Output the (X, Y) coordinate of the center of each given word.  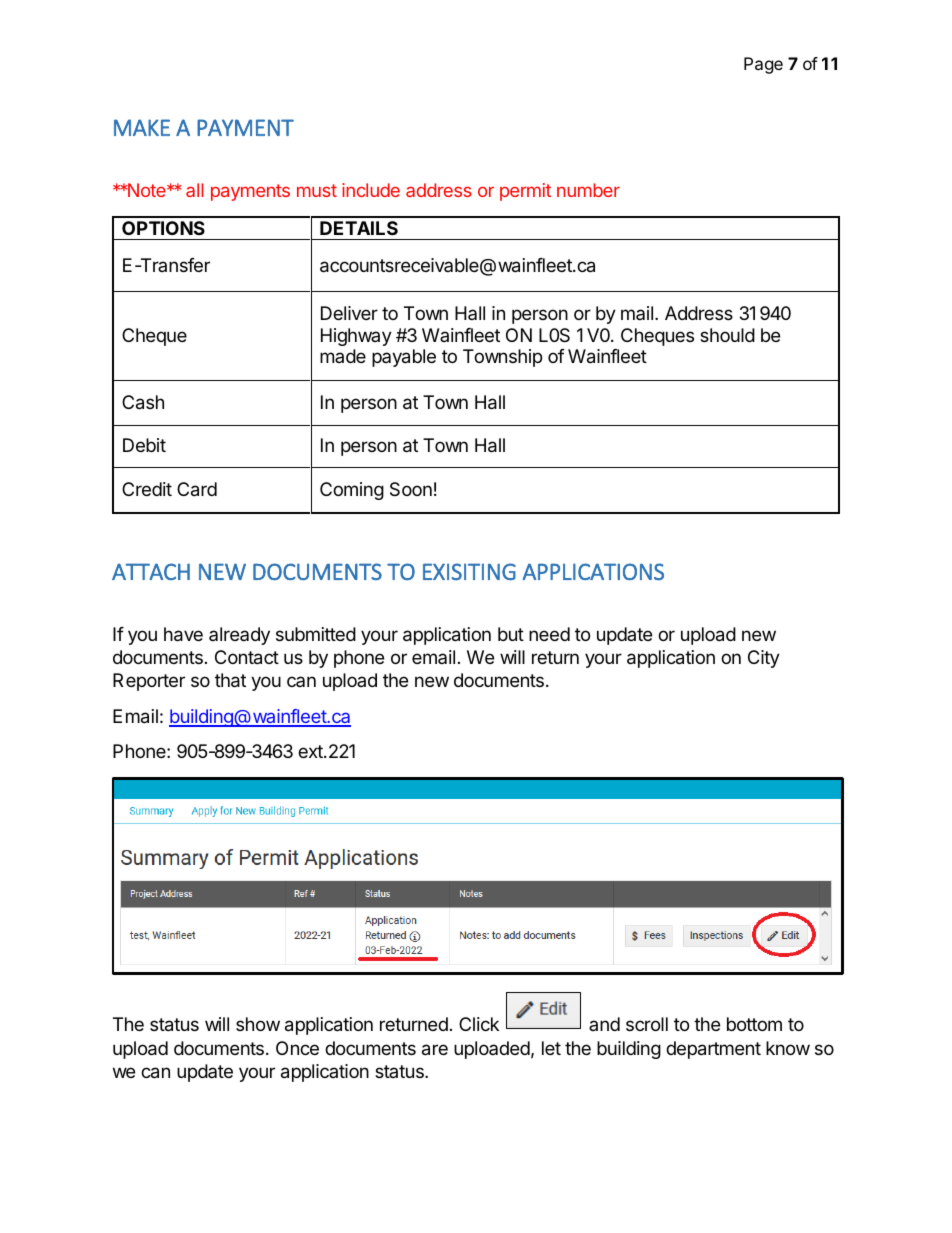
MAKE (142, 127)
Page (763, 65)
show (258, 1024)
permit (525, 192)
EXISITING (469, 572)
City (764, 659)
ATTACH (151, 571)
